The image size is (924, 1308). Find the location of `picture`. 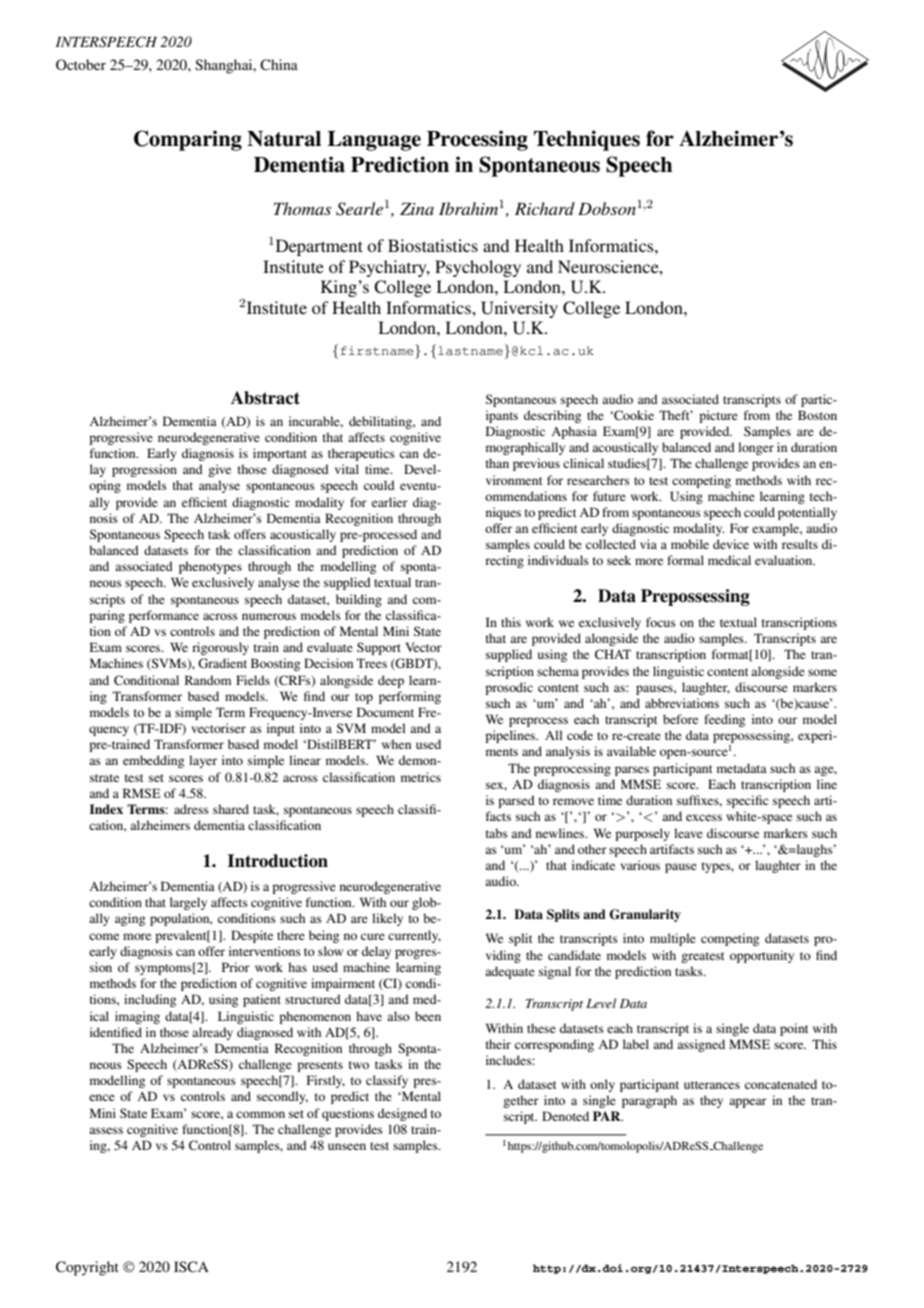

picture is located at coordinates (718, 416).
